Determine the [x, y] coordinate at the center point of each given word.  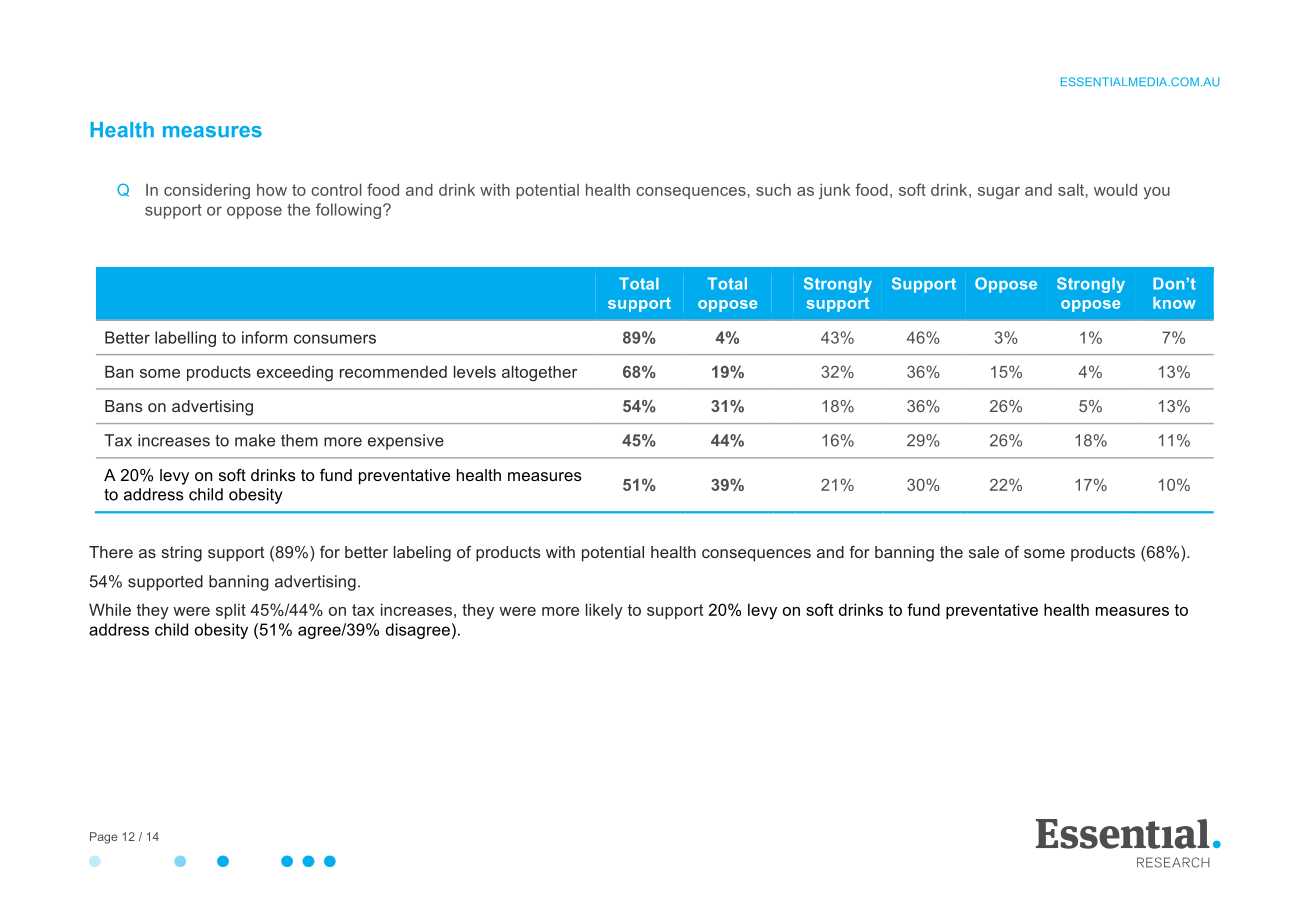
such [773, 190]
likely [604, 611]
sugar [999, 193]
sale [984, 552]
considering [207, 191]
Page [104, 838]
